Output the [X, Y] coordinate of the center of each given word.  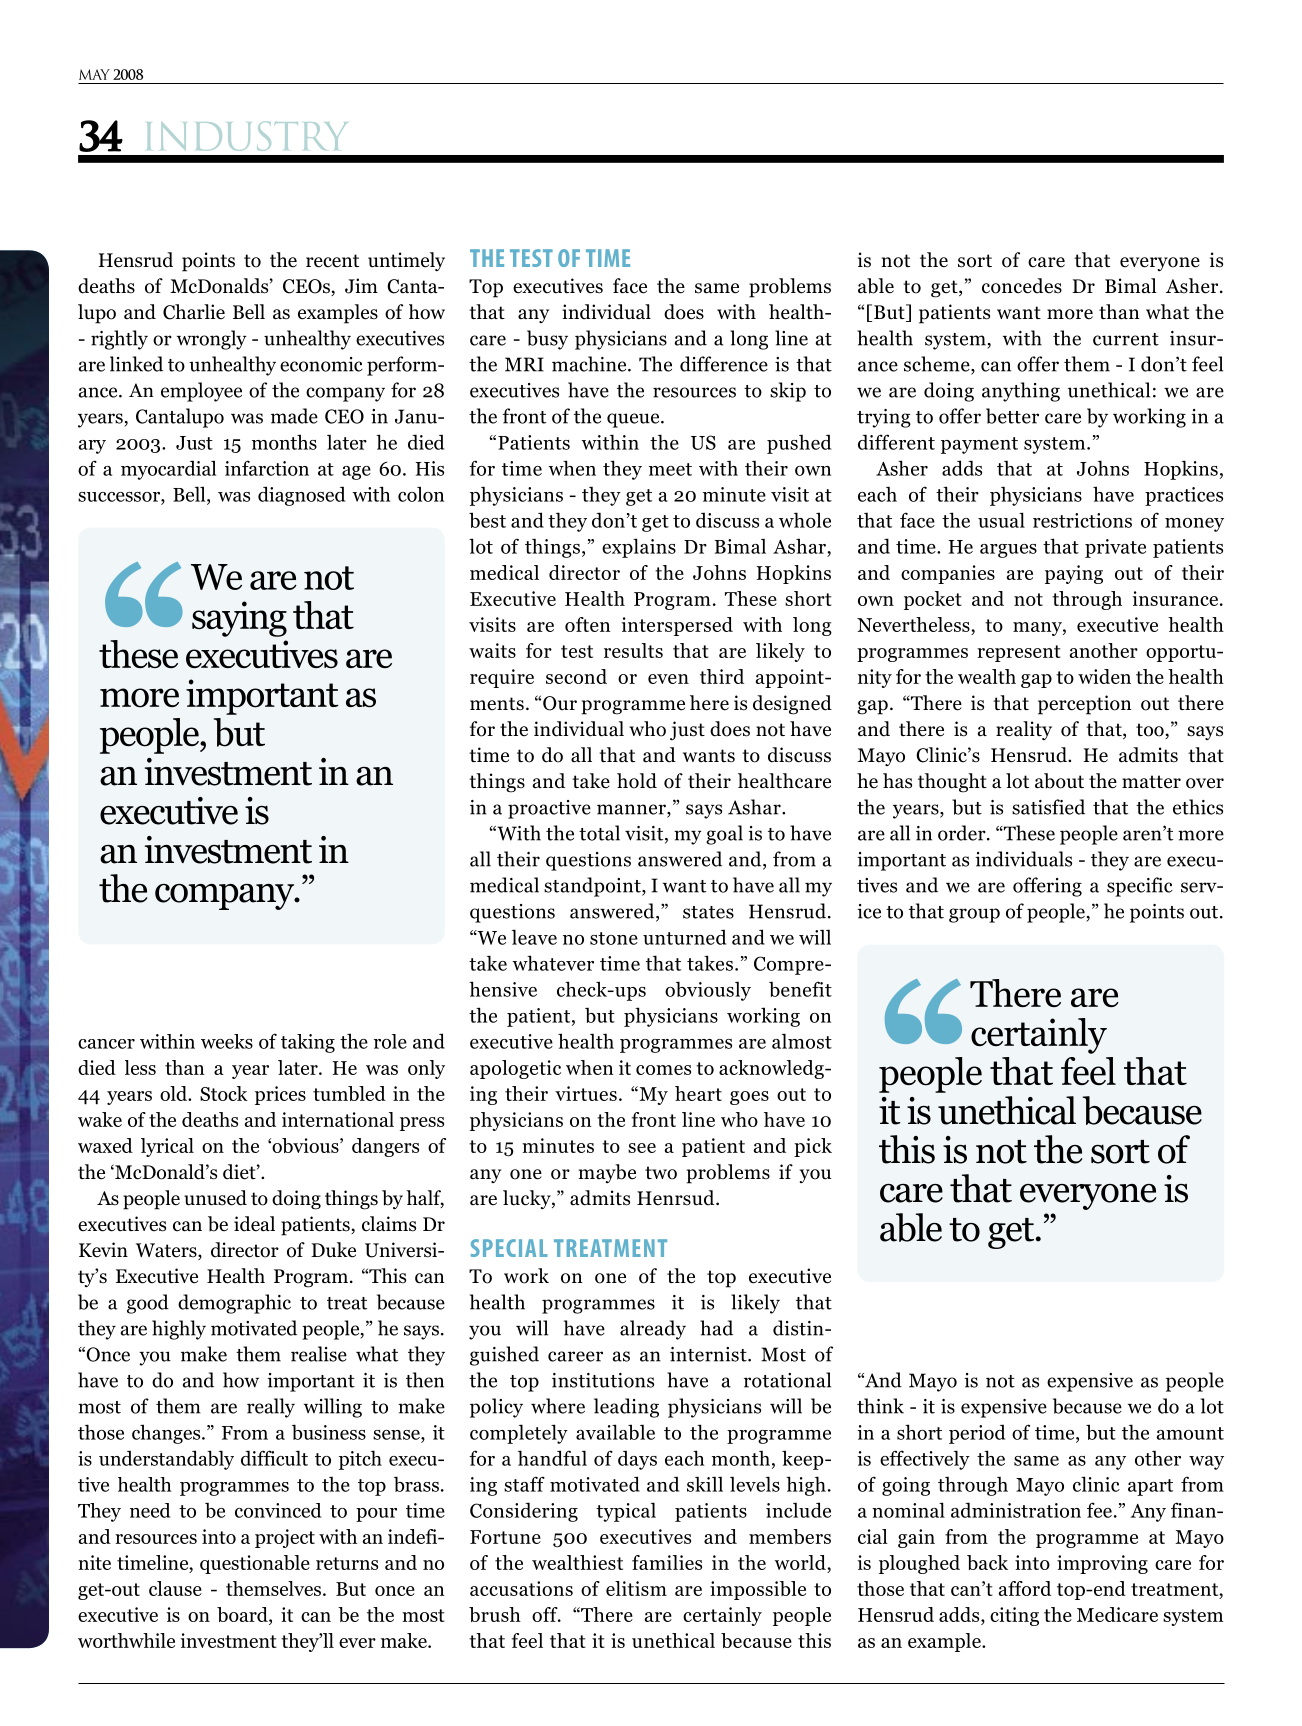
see [642, 1148]
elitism [636, 1588]
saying [239, 619]
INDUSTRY [247, 136]
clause [175, 1588]
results [633, 650]
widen [1104, 676]
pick [813, 1147]
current [1126, 339]
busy [547, 340]
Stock [224, 1093]
